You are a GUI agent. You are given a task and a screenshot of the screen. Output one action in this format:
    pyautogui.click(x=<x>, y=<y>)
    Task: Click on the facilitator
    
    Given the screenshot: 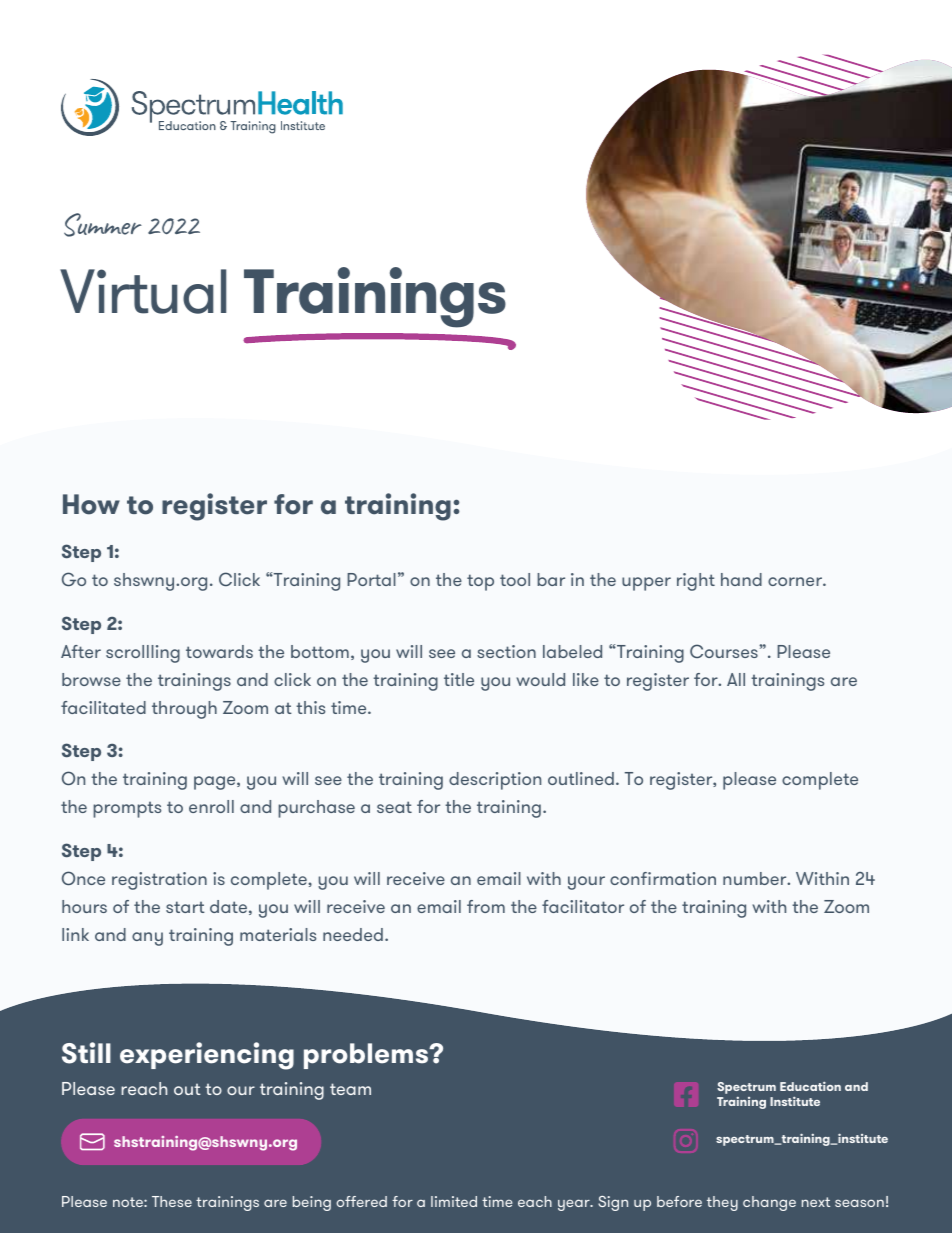 What is the action you would take?
    pyautogui.click(x=583, y=906)
